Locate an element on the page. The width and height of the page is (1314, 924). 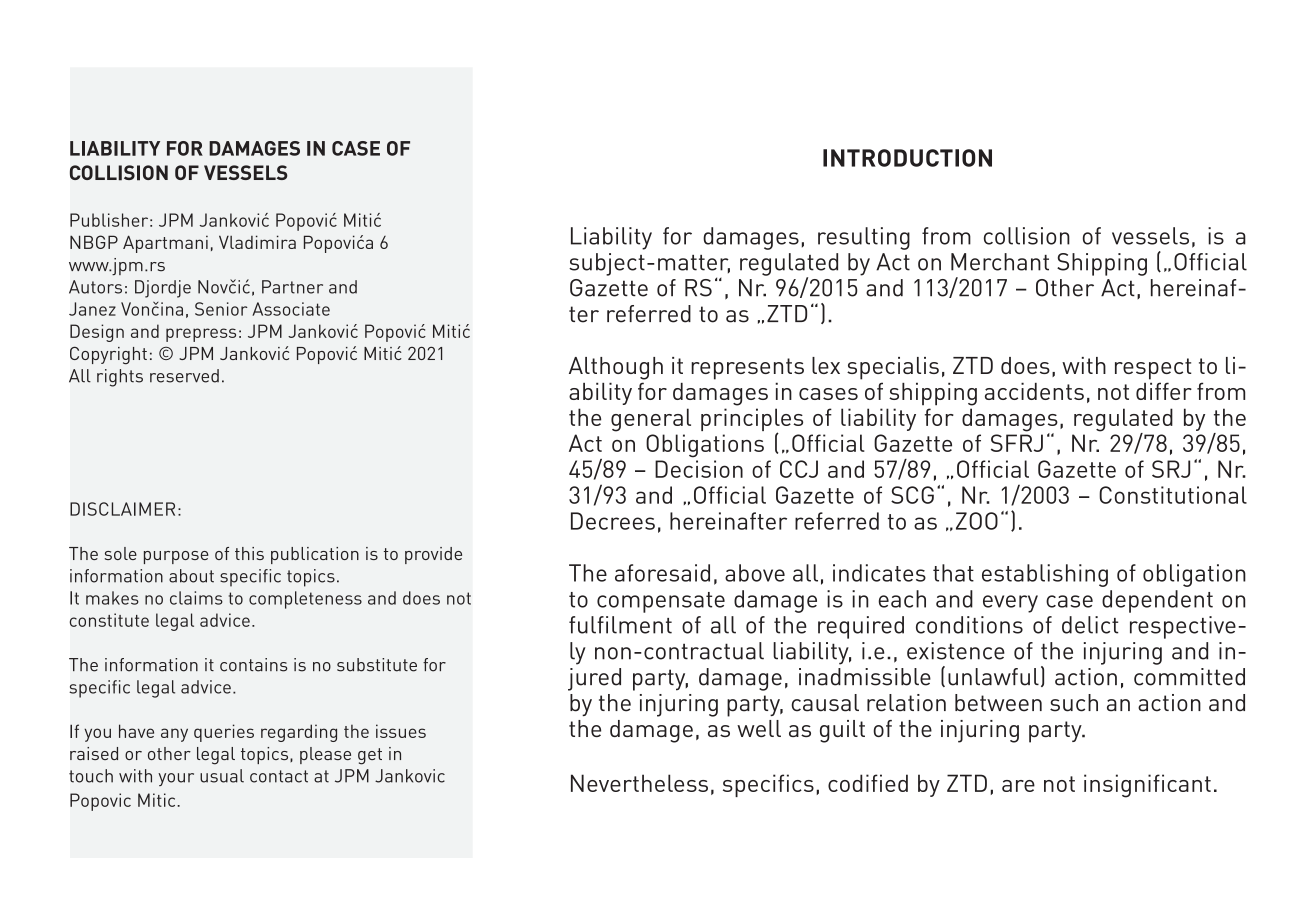
Constitutional is located at coordinates (1173, 495).
